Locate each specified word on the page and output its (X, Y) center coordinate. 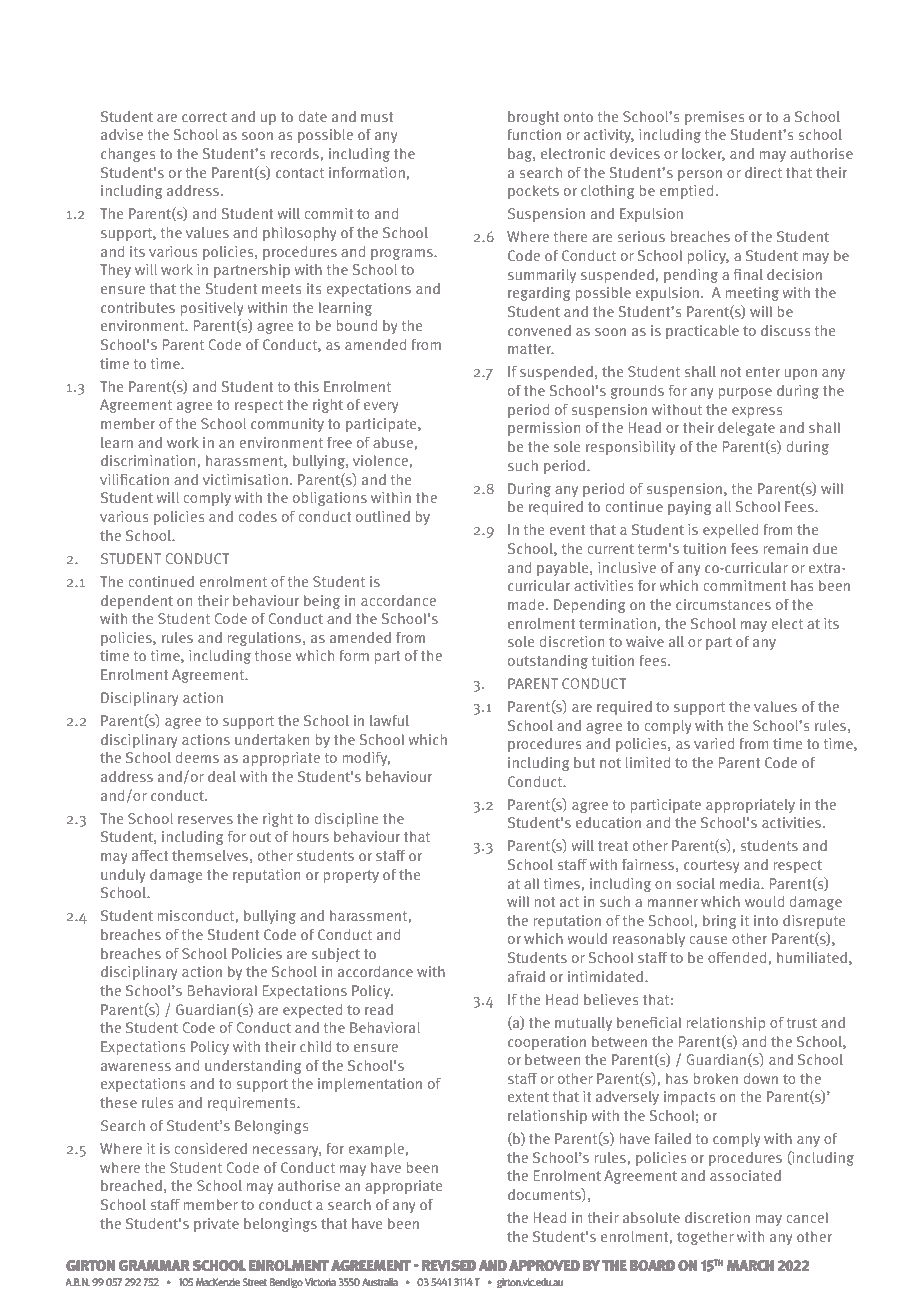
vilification (134, 479)
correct (204, 117)
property (351, 876)
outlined (383, 516)
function (534, 134)
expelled (730, 531)
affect (150, 855)
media (741, 883)
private (216, 1225)
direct (763, 172)
